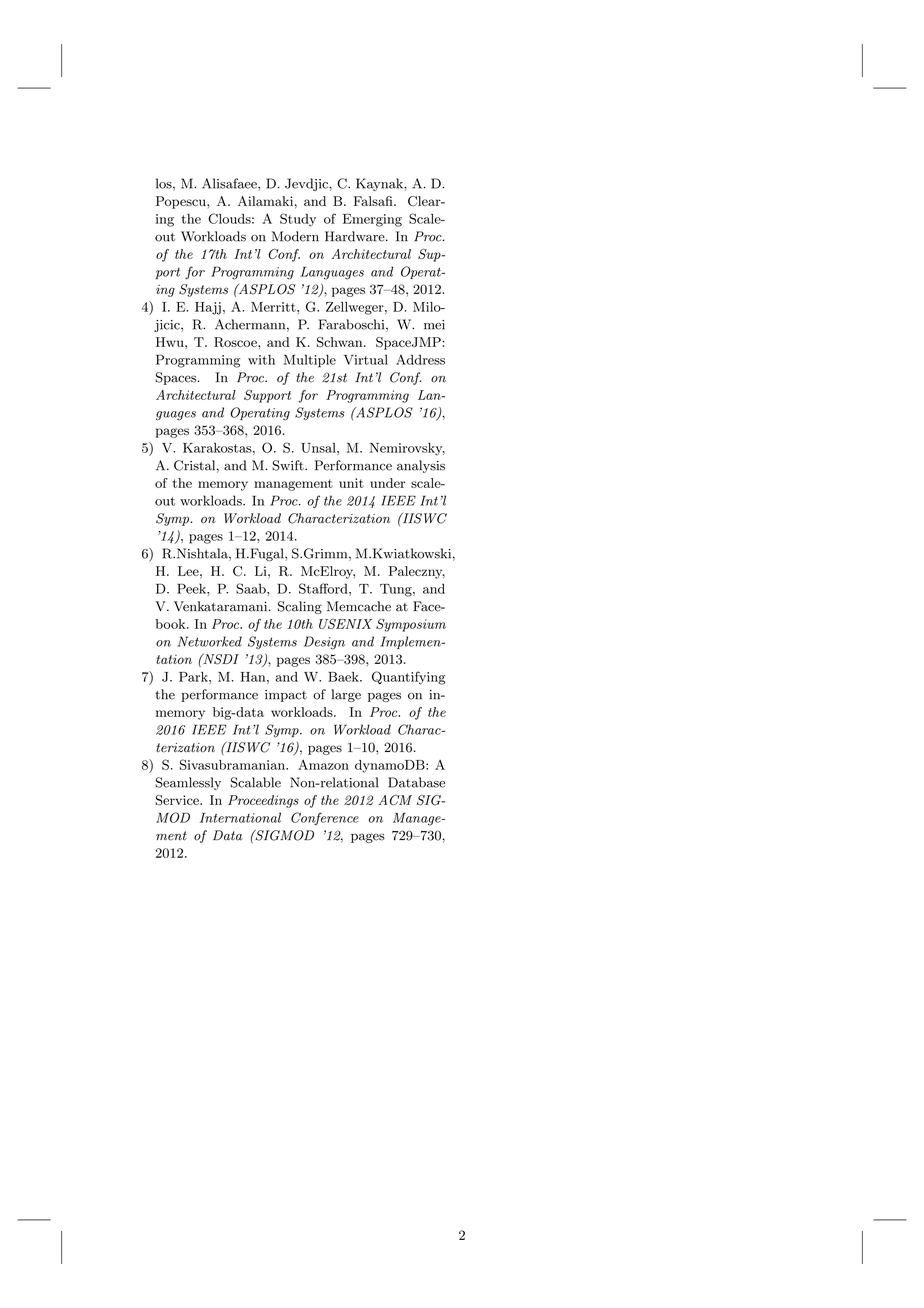  Describe the element at coordinates (210, 641) in the screenshot. I see `Networked` at that location.
